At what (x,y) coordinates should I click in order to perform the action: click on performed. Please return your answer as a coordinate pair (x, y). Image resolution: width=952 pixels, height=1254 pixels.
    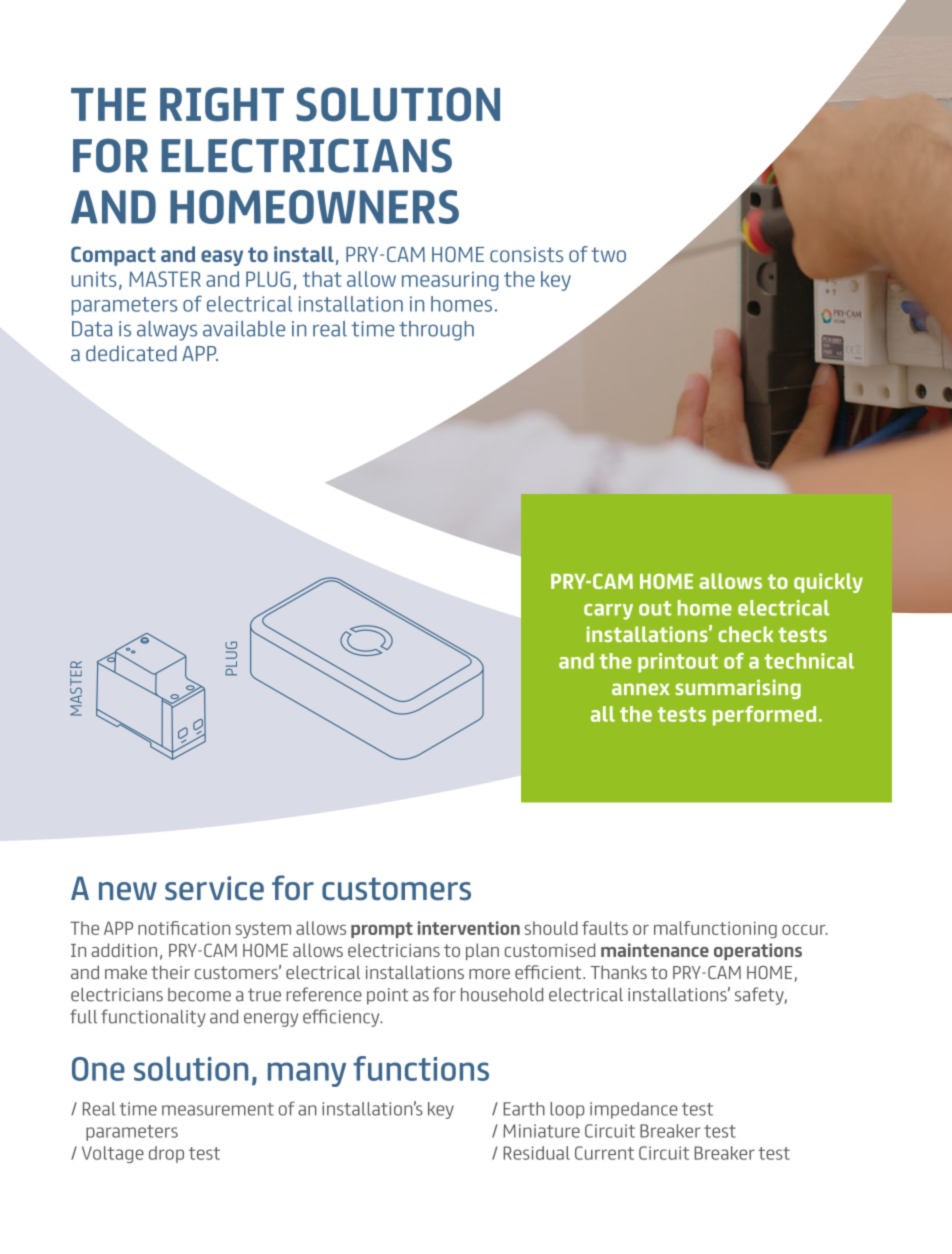
    Looking at the image, I should click on (764, 716).
